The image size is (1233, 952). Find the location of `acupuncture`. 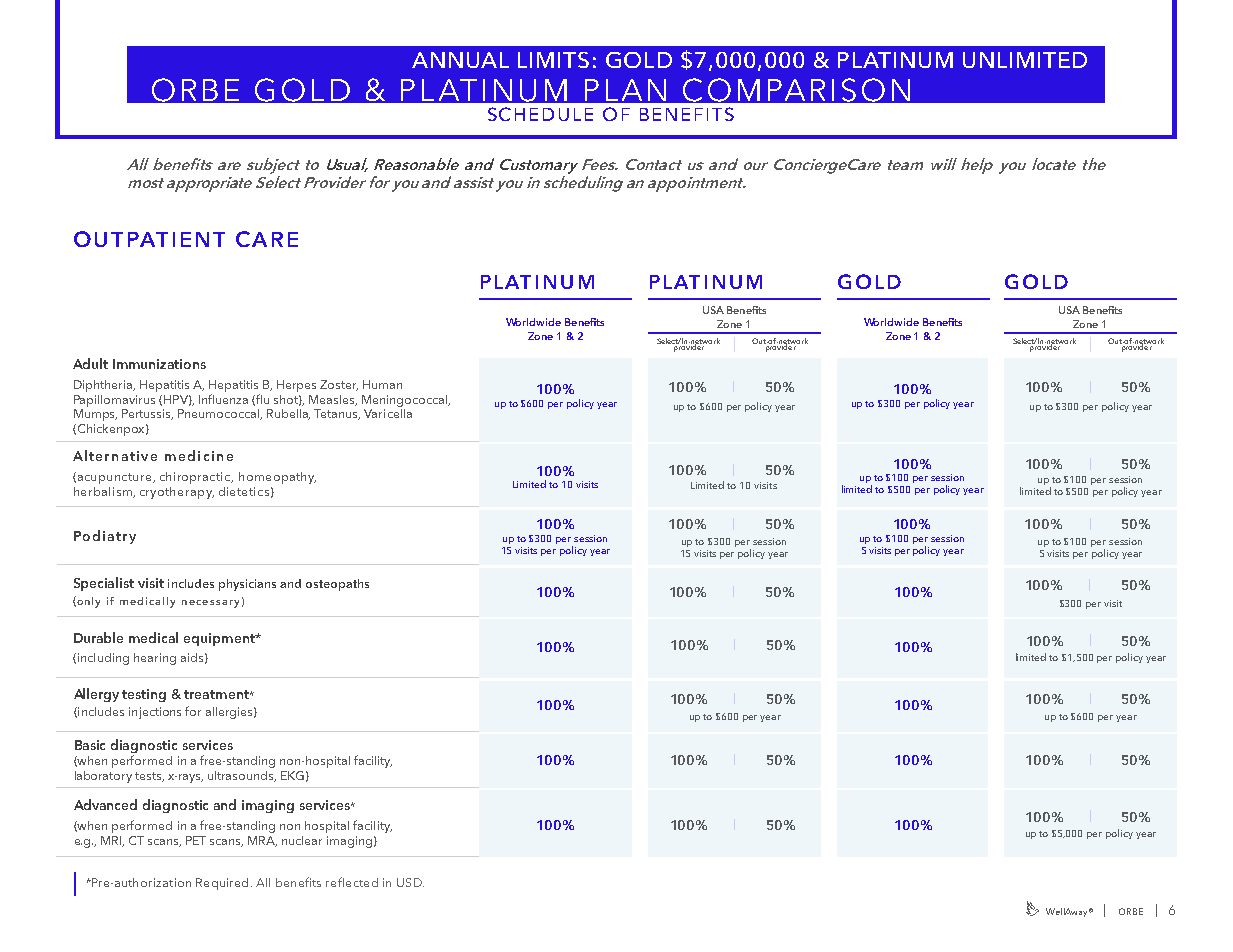

acupuncture is located at coordinates (116, 478).
